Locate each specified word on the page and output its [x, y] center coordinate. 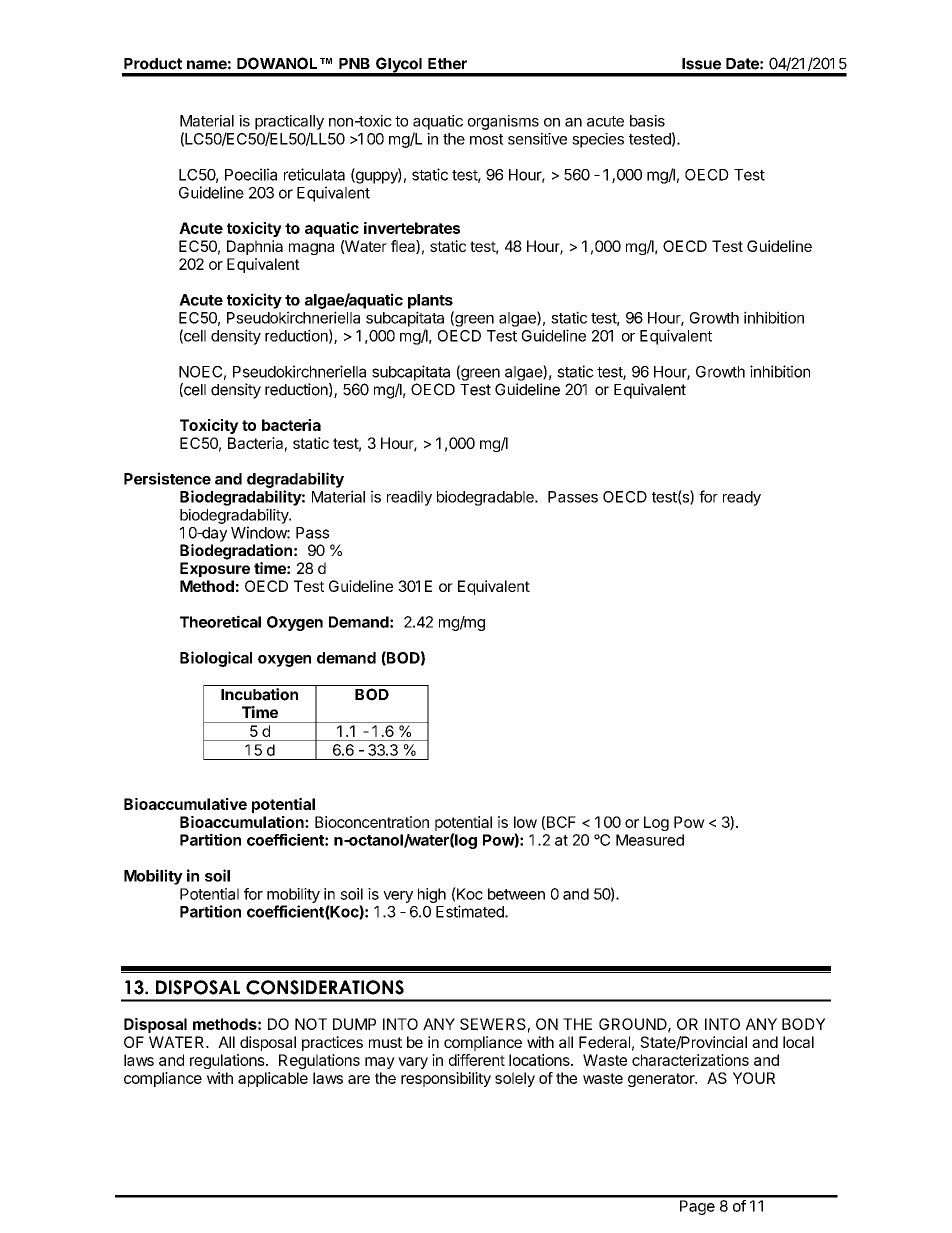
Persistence [167, 478]
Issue [701, 64]
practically [289, 122]
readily [409, 498]
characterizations [690, 1060]
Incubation [259, 694]
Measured [650, 840]
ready [742, 498]
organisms [503, 122]
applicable [273, 1079]
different [477, 1060]
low [525, 822]
